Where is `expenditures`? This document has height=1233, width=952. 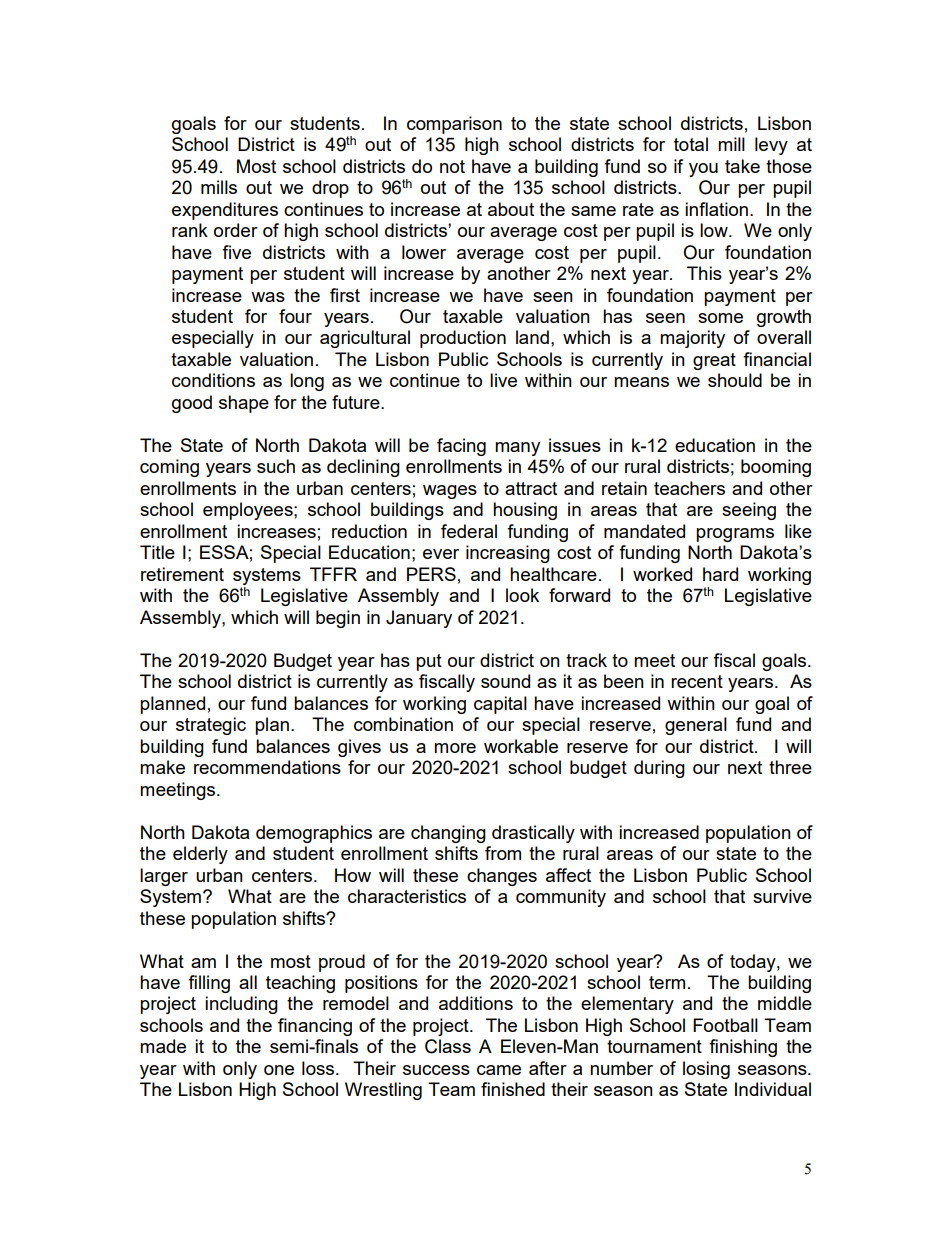
expenditures is located at coordinates (225, 211).
